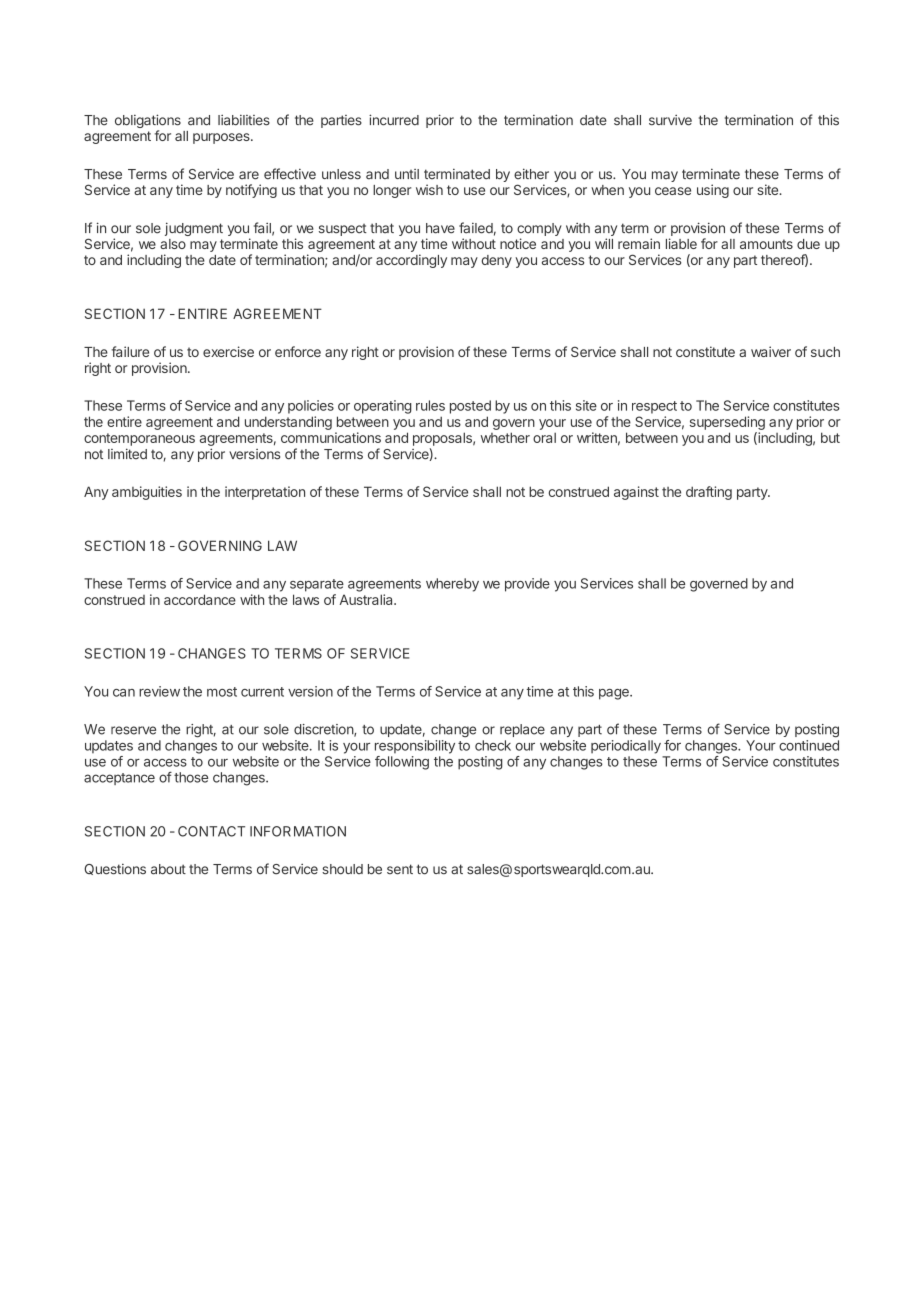 This page has height=1308, width=924. What do you see at coordinates (771, 351) in the page?
I see `waiver` at bounding box center [771, 351].
